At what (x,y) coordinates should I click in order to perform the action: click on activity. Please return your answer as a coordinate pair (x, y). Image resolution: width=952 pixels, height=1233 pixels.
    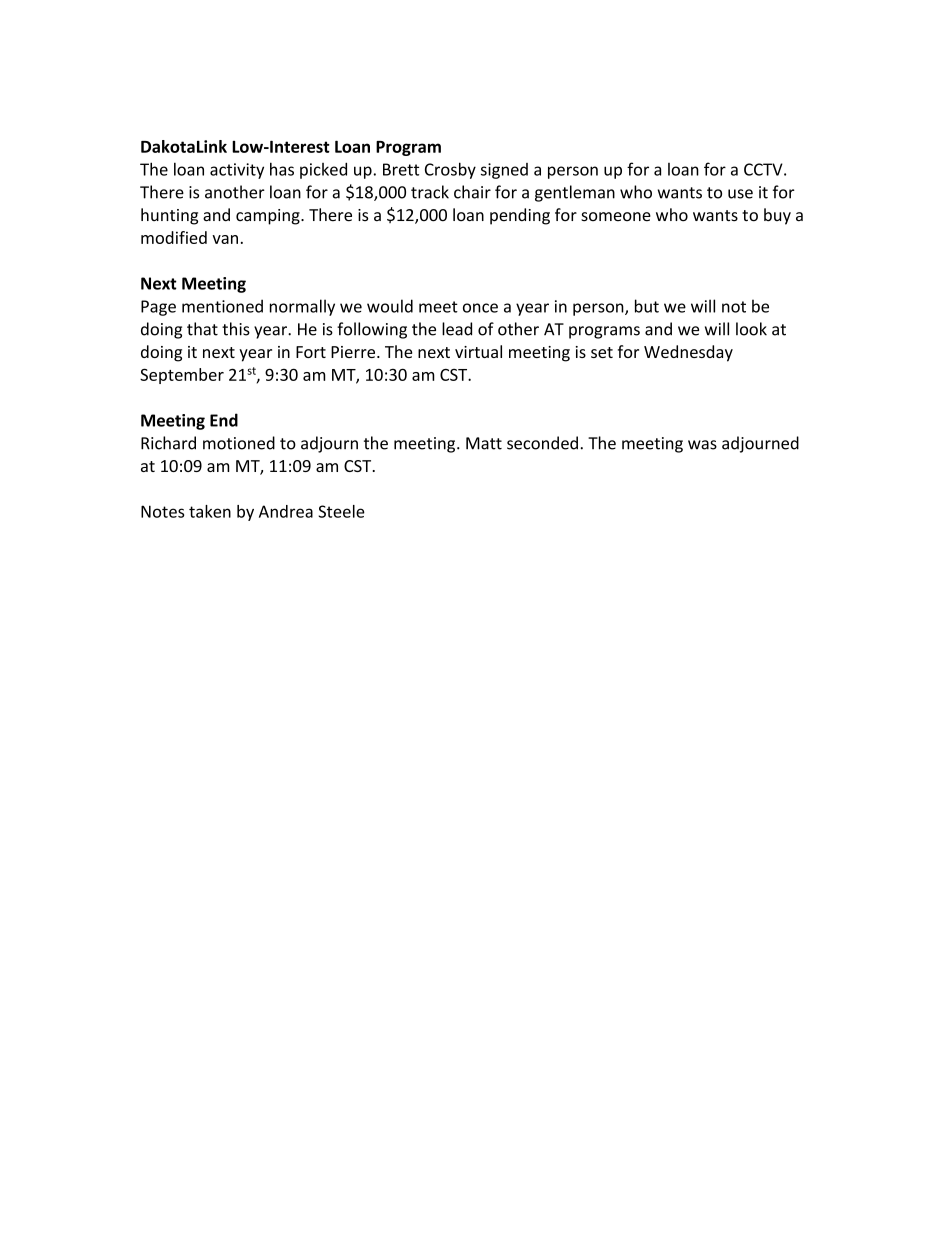
    Looking at the image, I should click on (237, 171).
